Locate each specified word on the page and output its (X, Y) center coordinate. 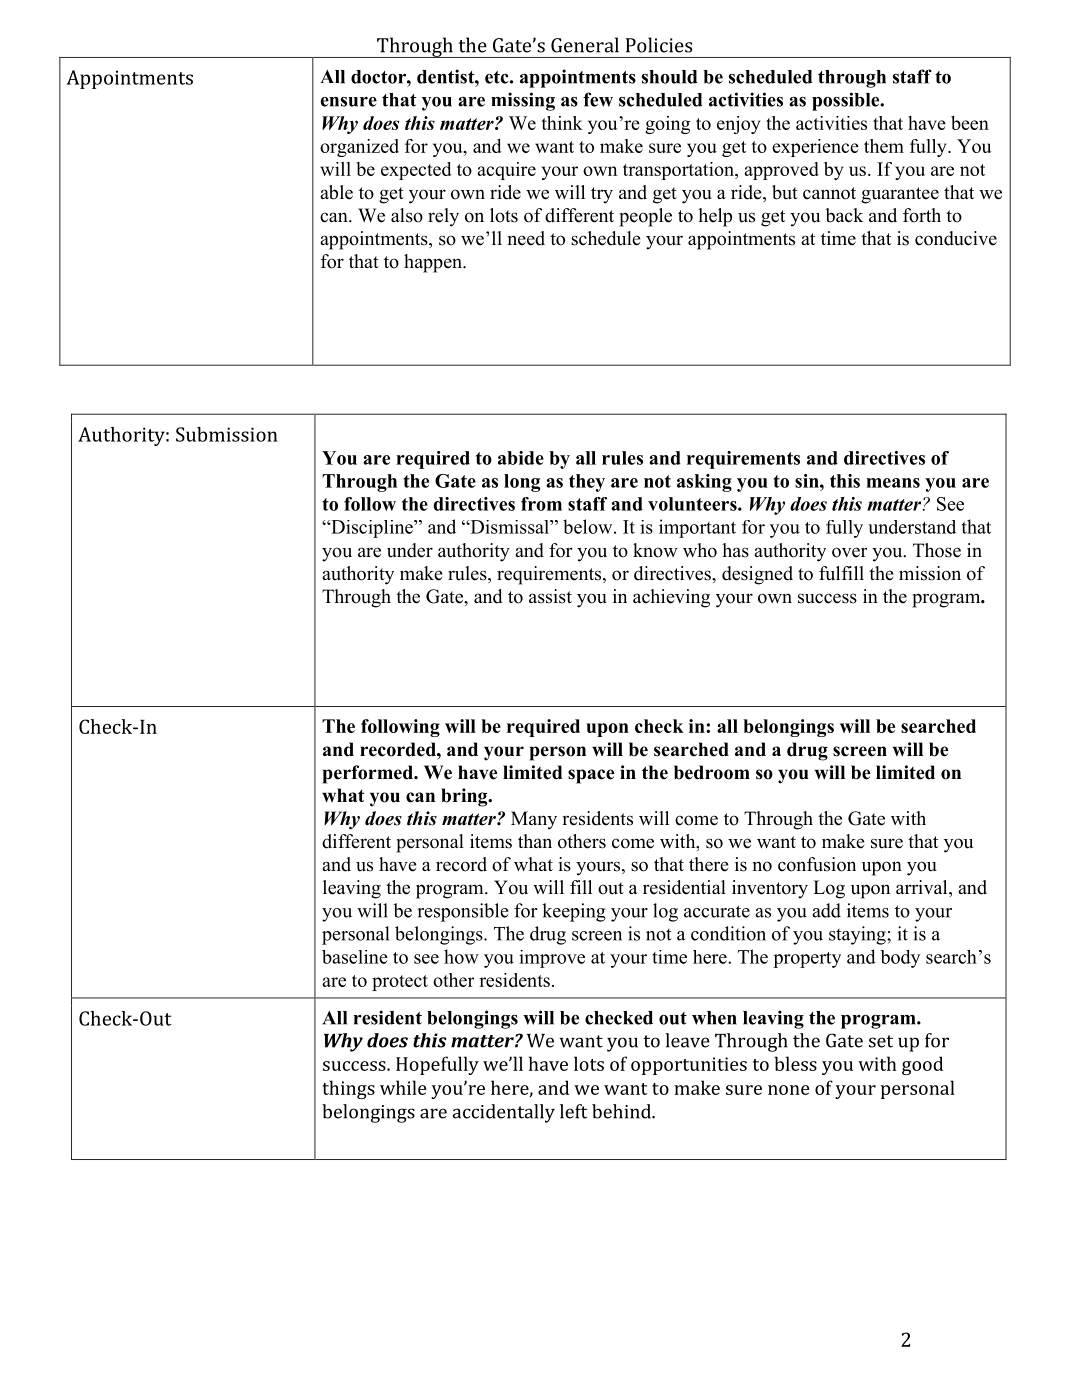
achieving (671, 598)
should (670, 77)
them (884, 146)
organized (359, 148)
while (403, 1087)
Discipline (372, 529)
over (849, 552)
